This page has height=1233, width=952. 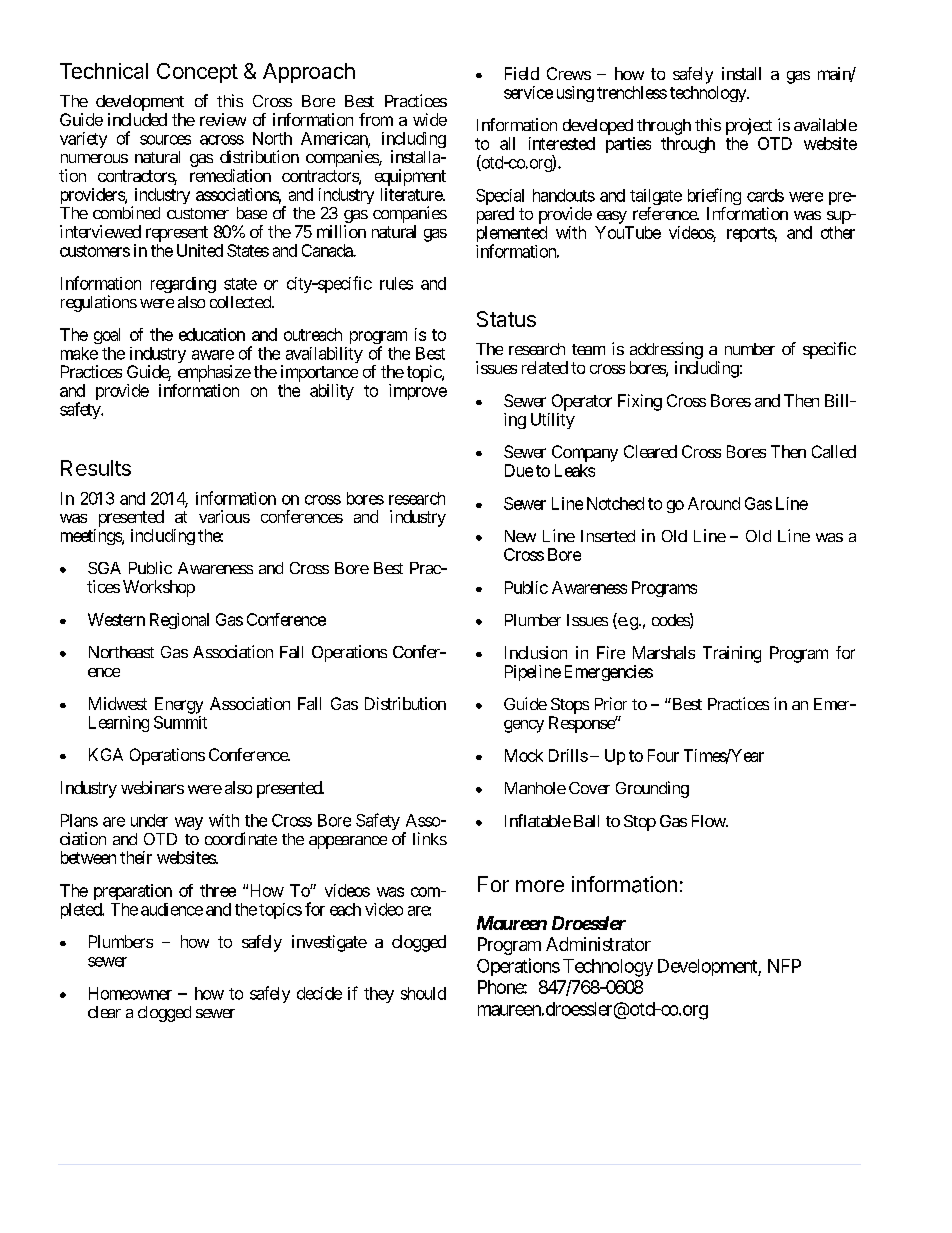 I want to click on Mock, so click(x=524, y=755).
